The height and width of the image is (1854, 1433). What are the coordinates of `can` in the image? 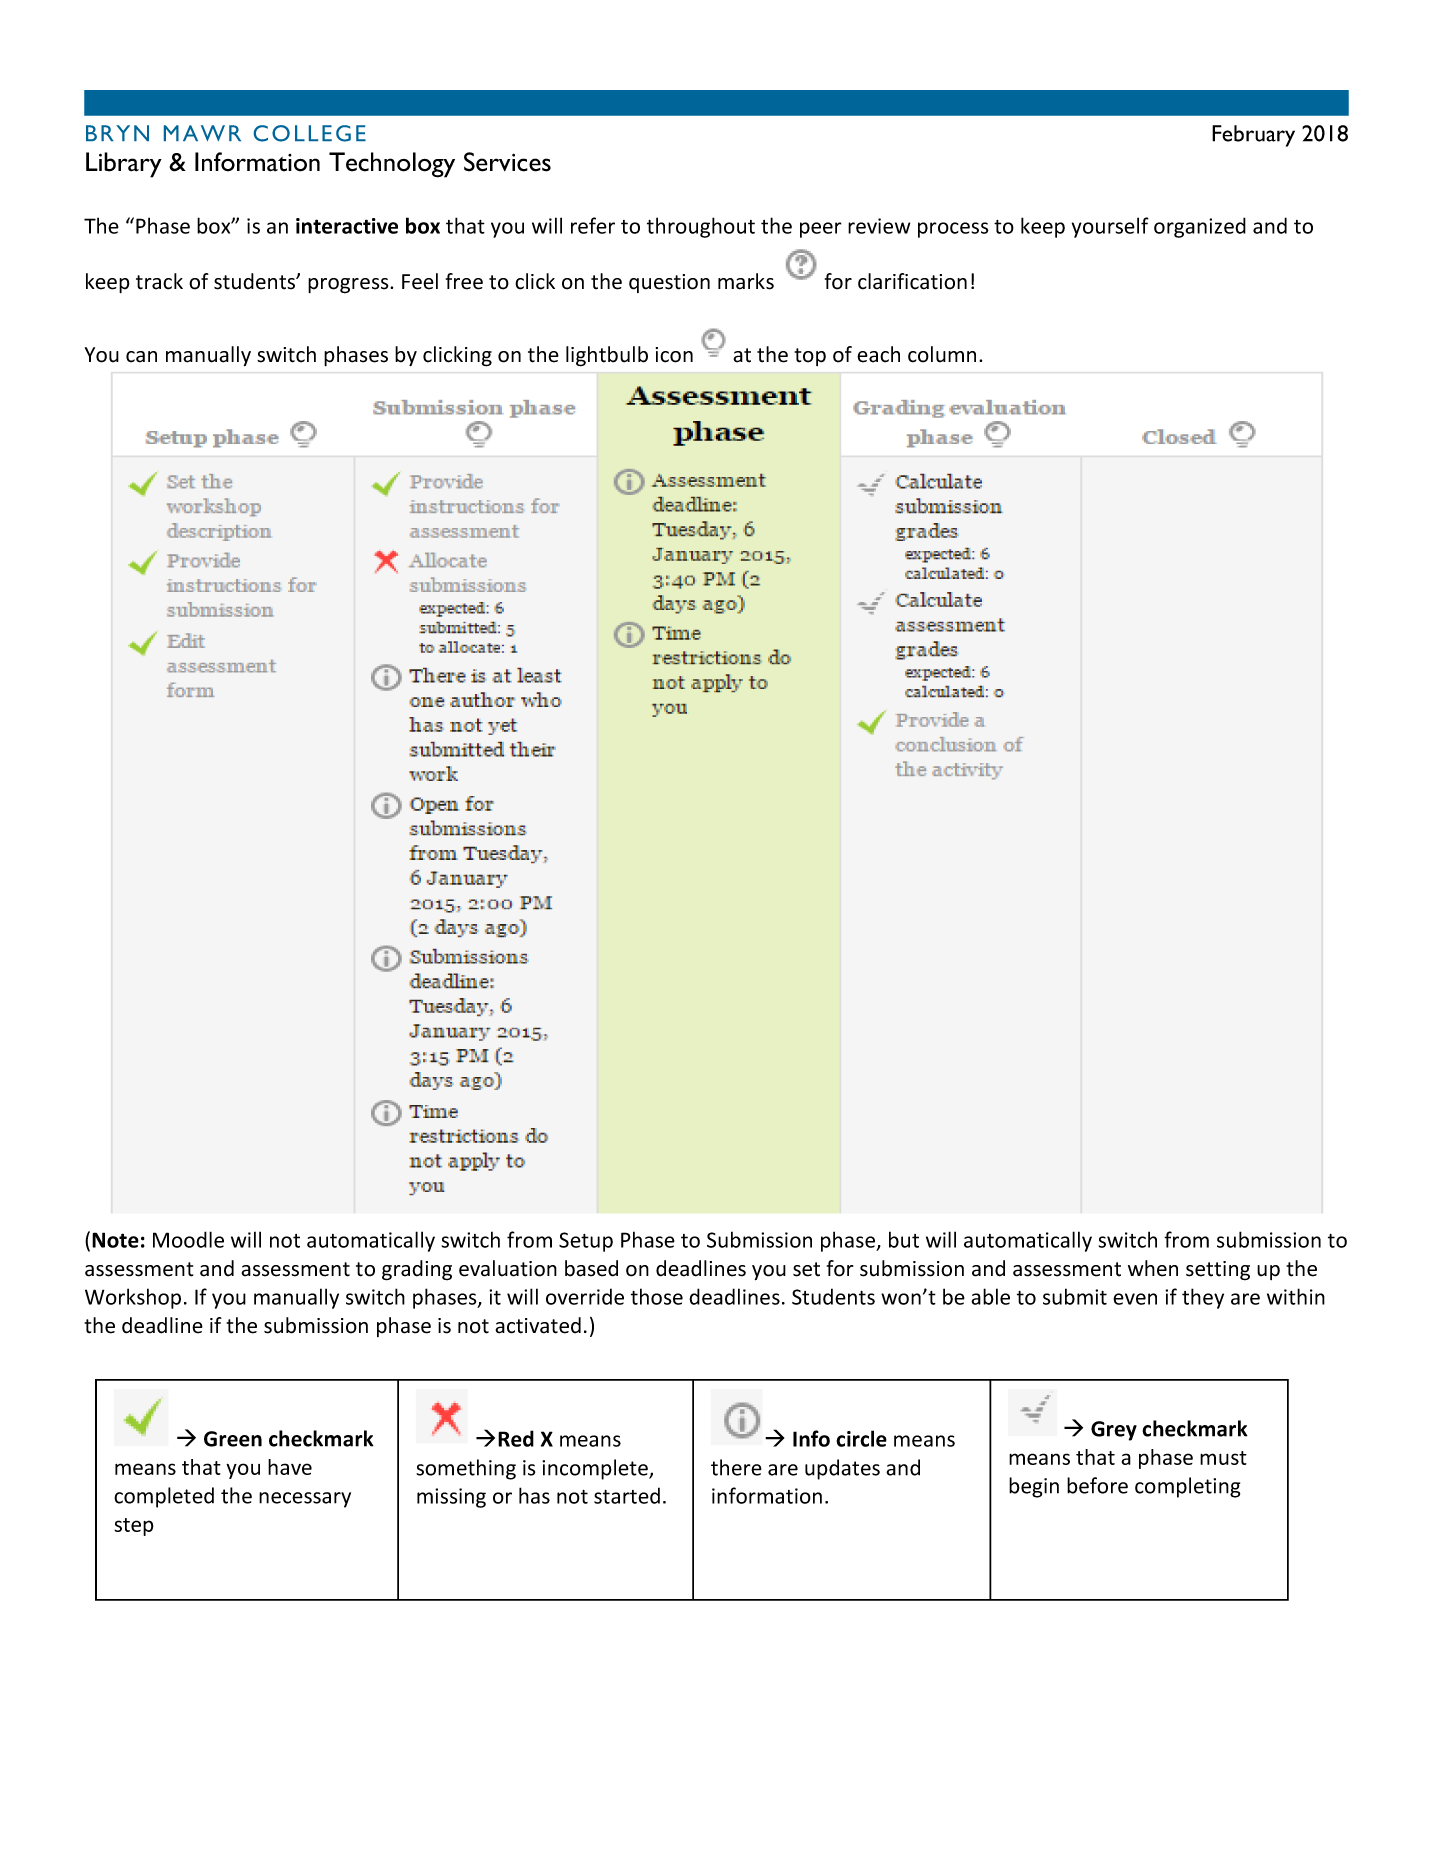 It's located at (141, 357).
